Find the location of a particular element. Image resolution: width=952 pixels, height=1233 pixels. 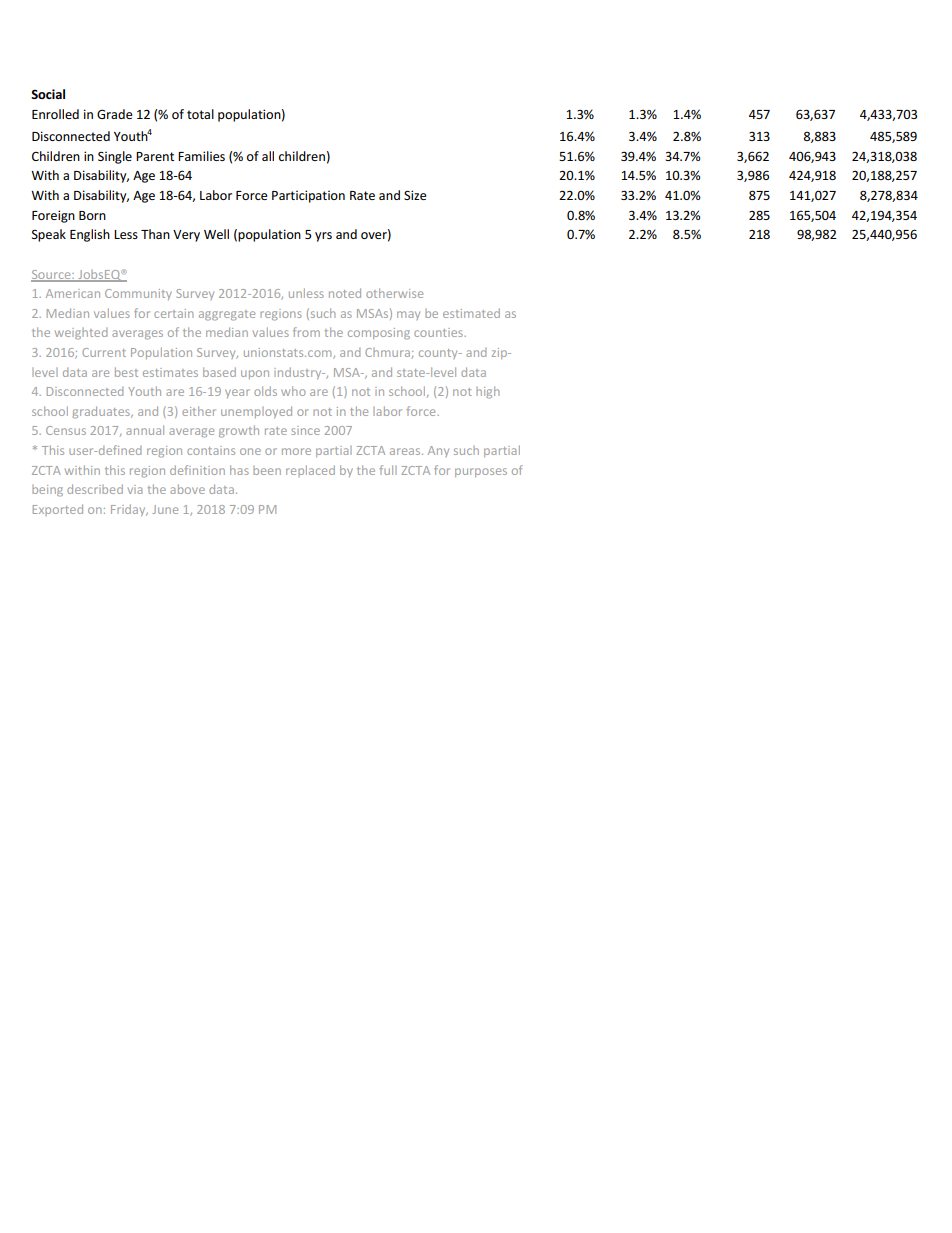

graduates is located at coordinates (102, 412).
